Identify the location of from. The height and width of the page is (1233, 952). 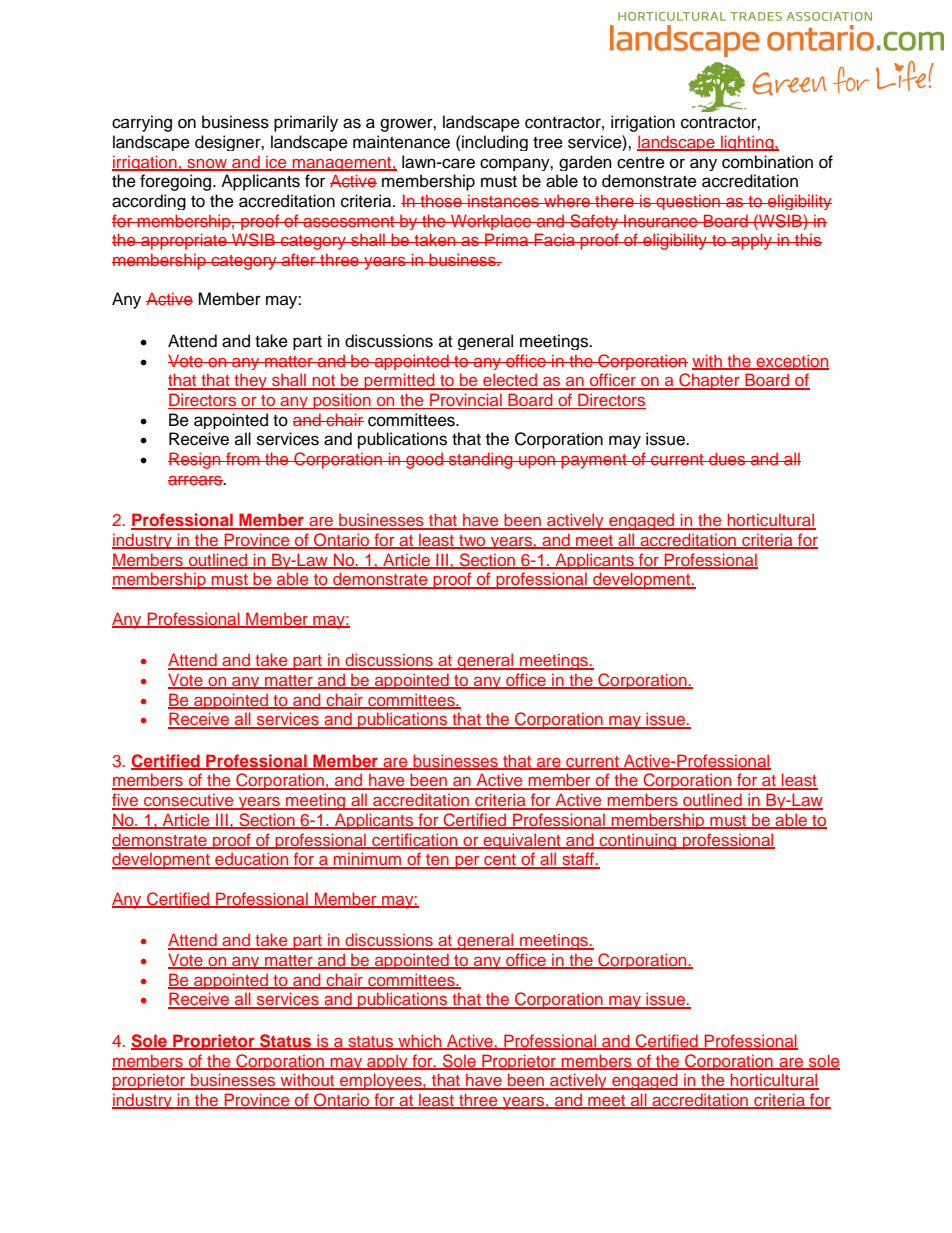
(243, 458).
